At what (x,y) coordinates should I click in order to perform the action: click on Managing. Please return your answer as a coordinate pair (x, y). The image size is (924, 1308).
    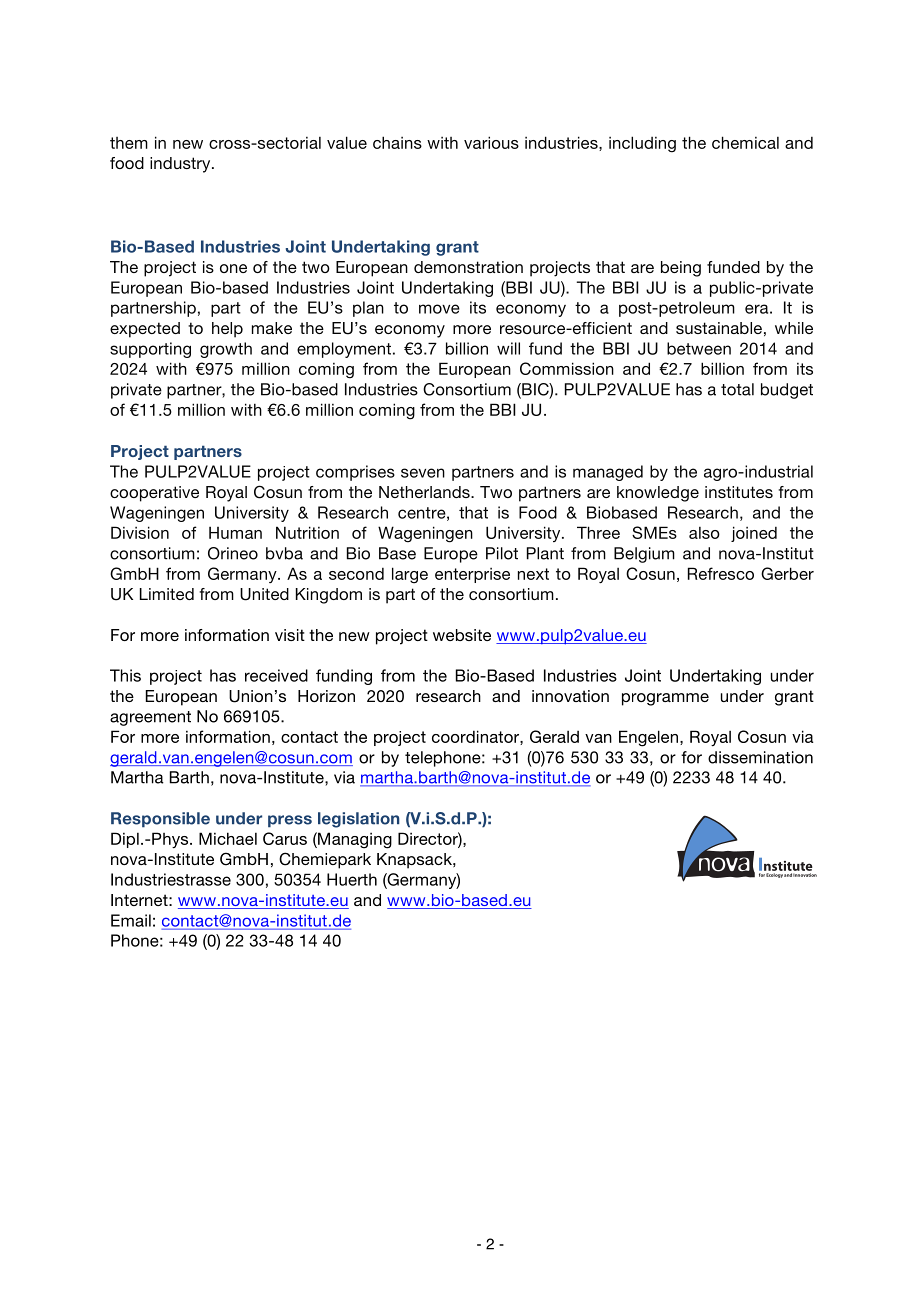
    Looking at the image, I should click on (354, 840).
